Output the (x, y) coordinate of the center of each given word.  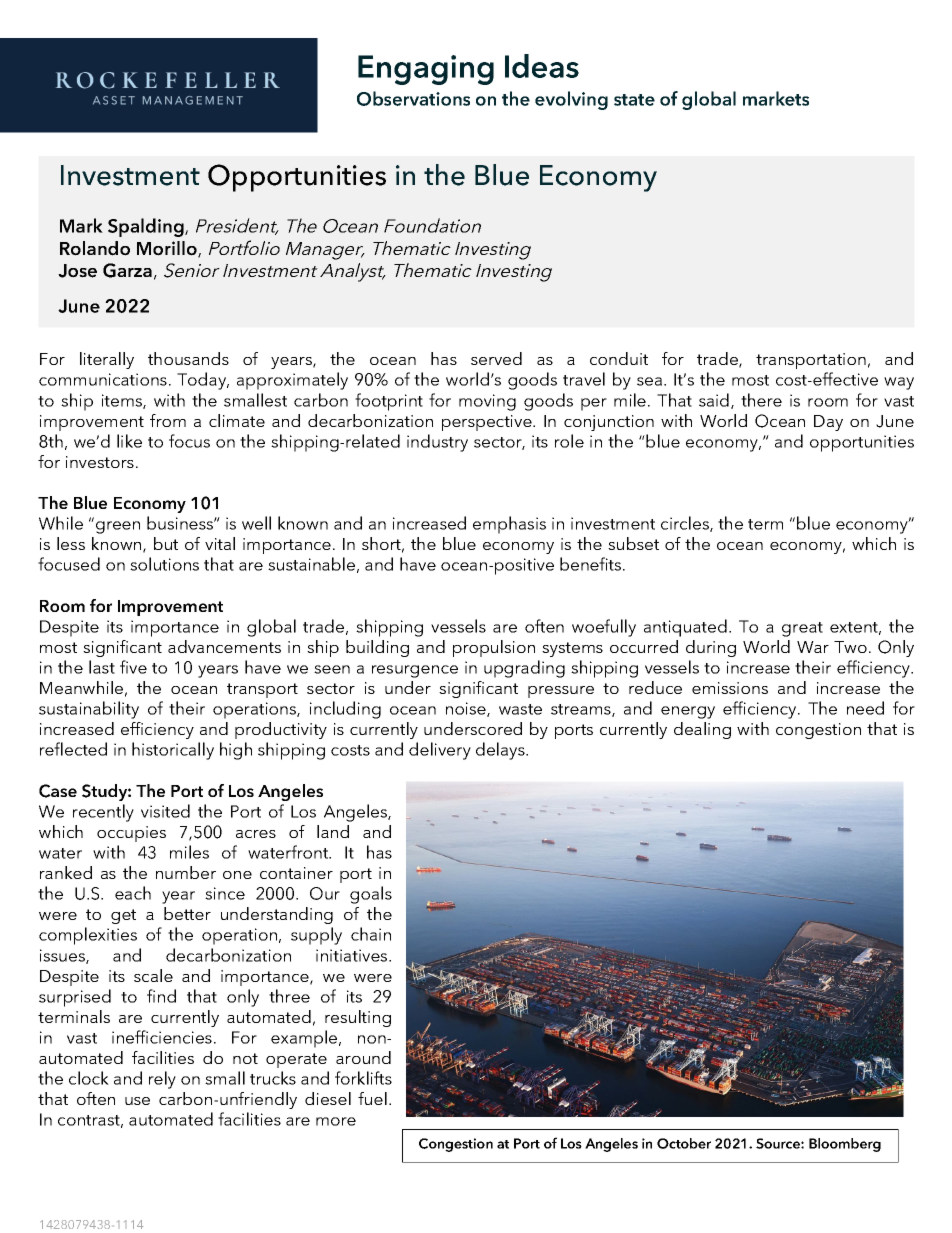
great (802, 629)
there (761, 400)
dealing (702, 730)
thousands (188, 358)
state (634, 100)
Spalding (147, 227)
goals (371, 895)
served (496, 358)
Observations (413, 98)
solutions (164, 564)
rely (162, 1080)
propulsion (494, 648)
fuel (372, 1098)
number (186, 872)
